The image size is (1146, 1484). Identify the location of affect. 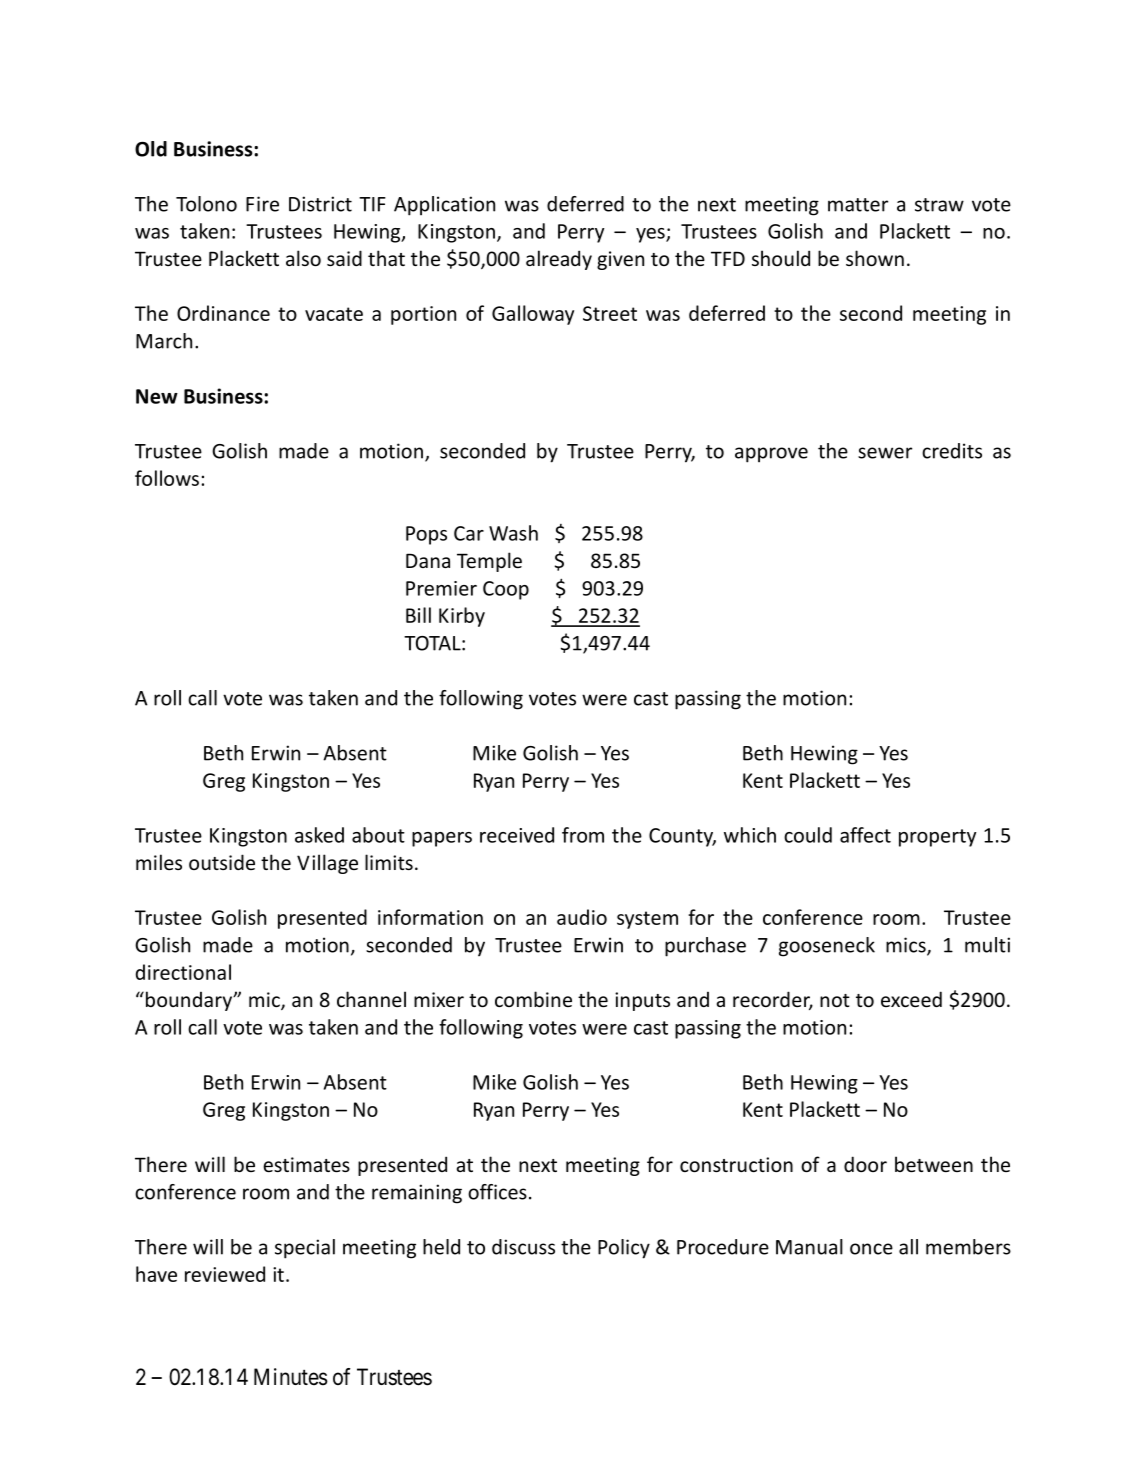
(865, 835).
